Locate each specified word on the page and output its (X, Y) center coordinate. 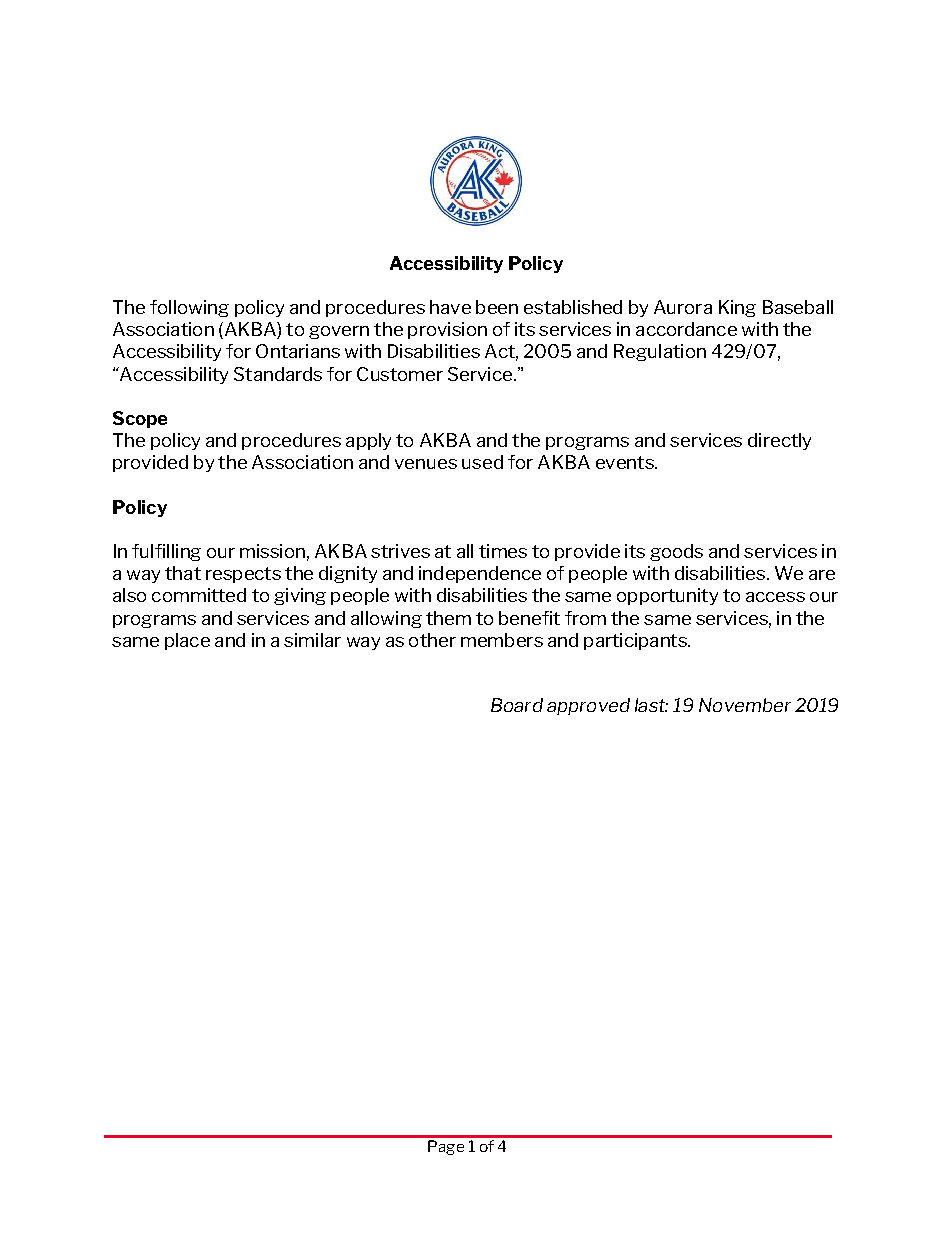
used (482, 462)
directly (779, 441)
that (183, 573)
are (822, 575)
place (187, 641)
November (745, 705)
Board (517, 705)
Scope (140, 419)
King (737, 308)
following (189, 308)
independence (480, 574)
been (497, 307)
